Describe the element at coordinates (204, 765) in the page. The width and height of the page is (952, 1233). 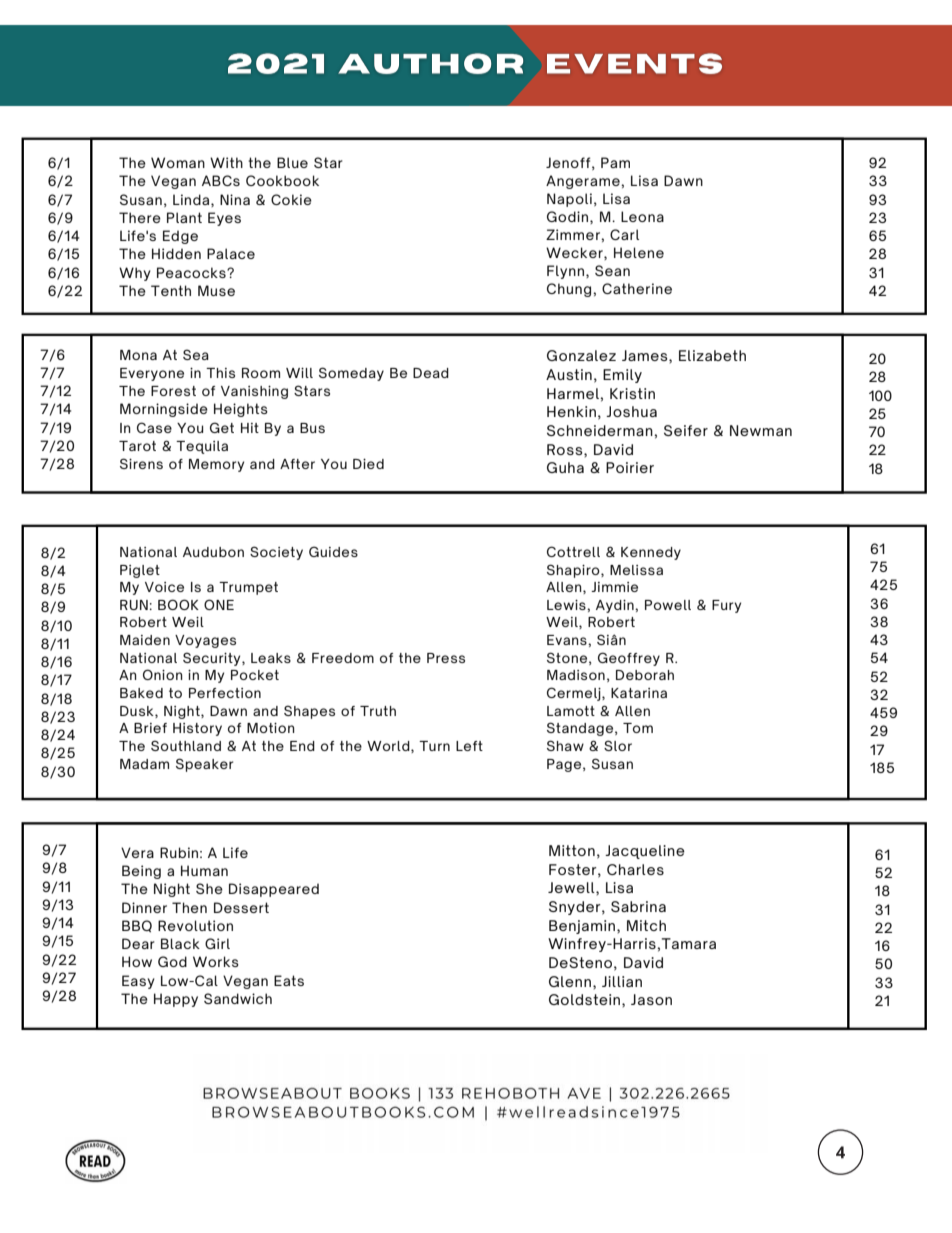
I see `Speaker` at that location.
